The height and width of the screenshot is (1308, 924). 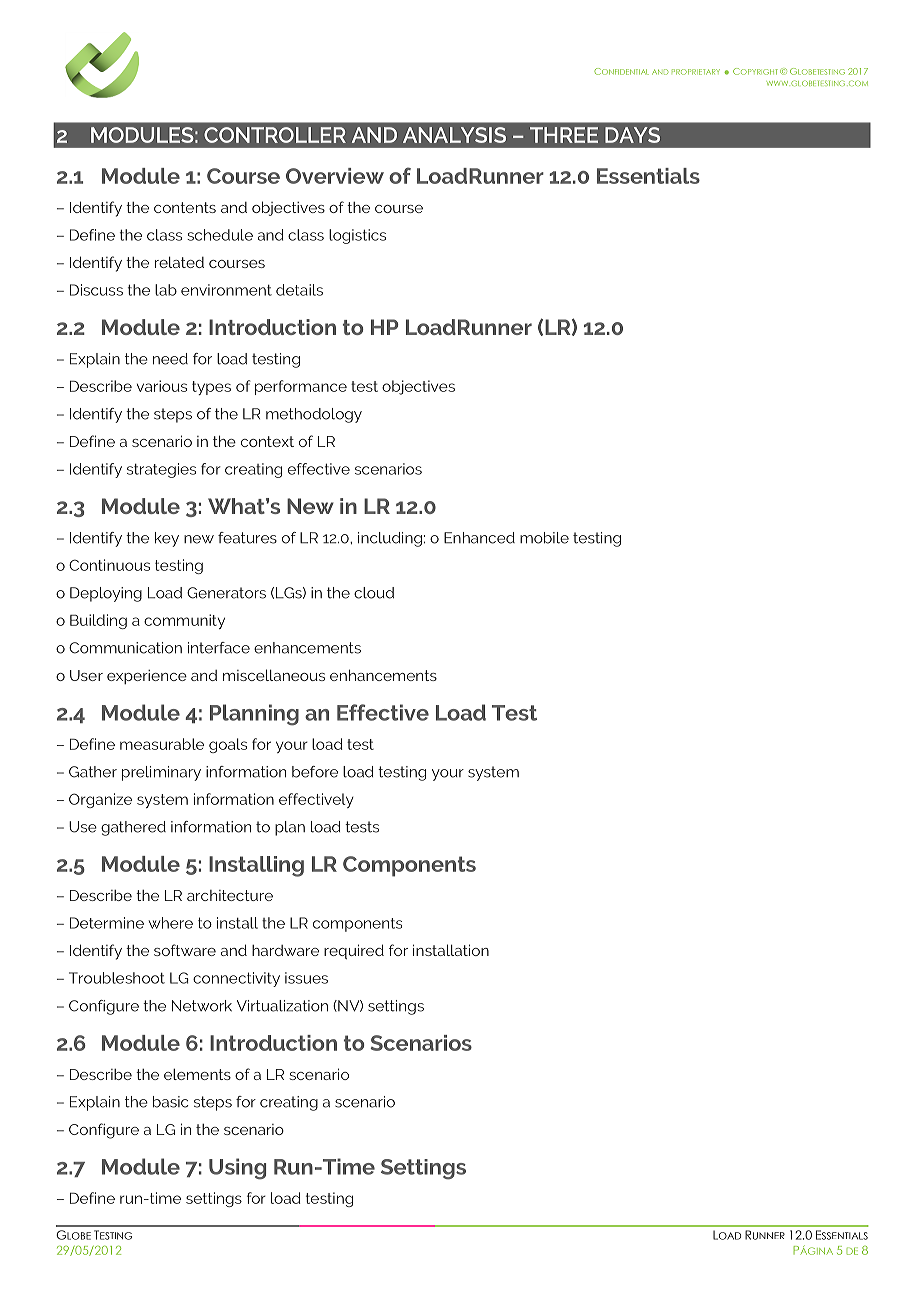 What do you see at coordinates (544, 538) in the screenshot?
I see `mobile` at bounding box center [544, 538].
